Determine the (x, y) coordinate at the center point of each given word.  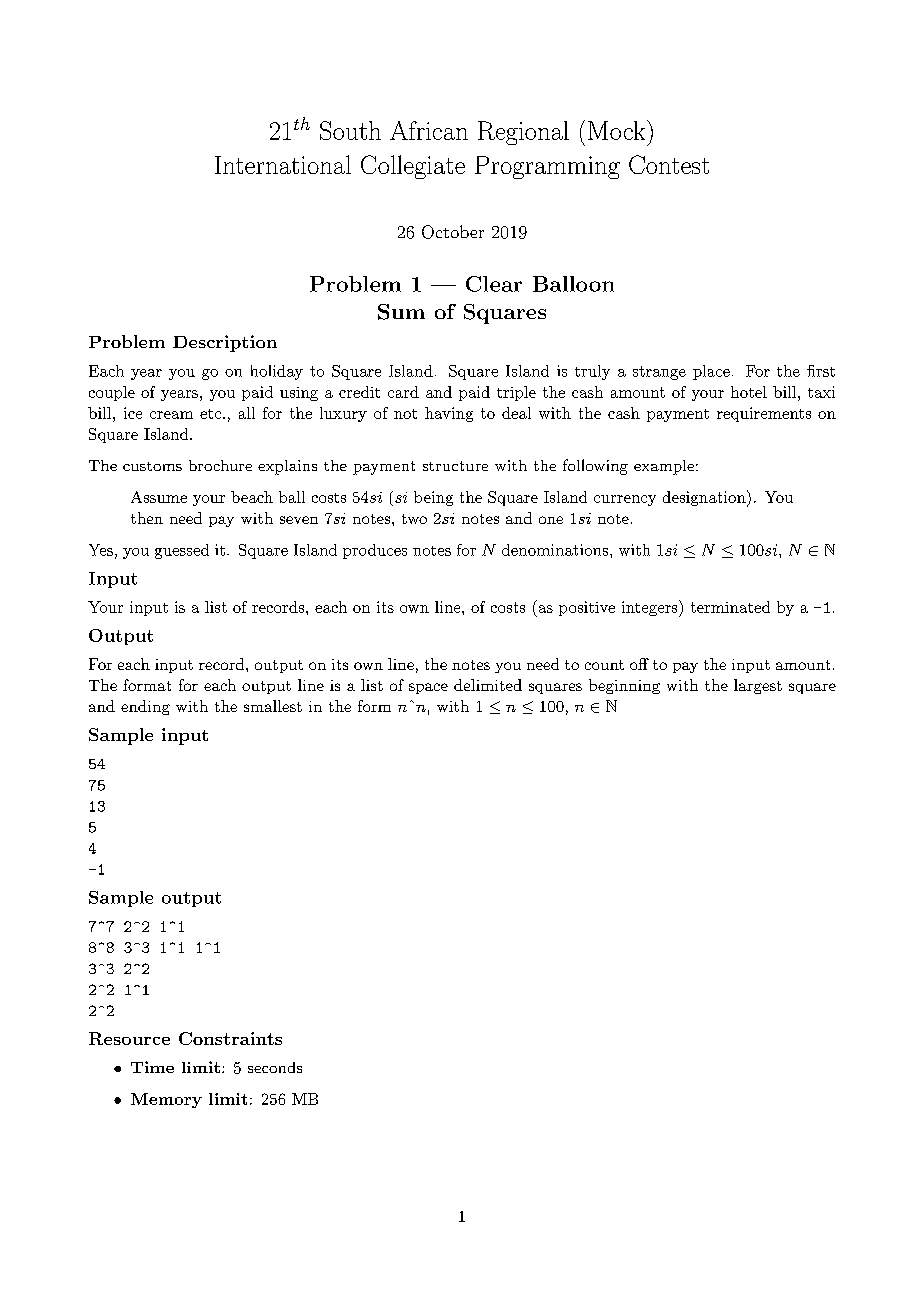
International (283, 164)
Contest (669, 164)
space (428, 688)
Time (152, 1067)
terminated (730, 607)
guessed (182, 551)
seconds (275, 1067)
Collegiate (413, 167)
